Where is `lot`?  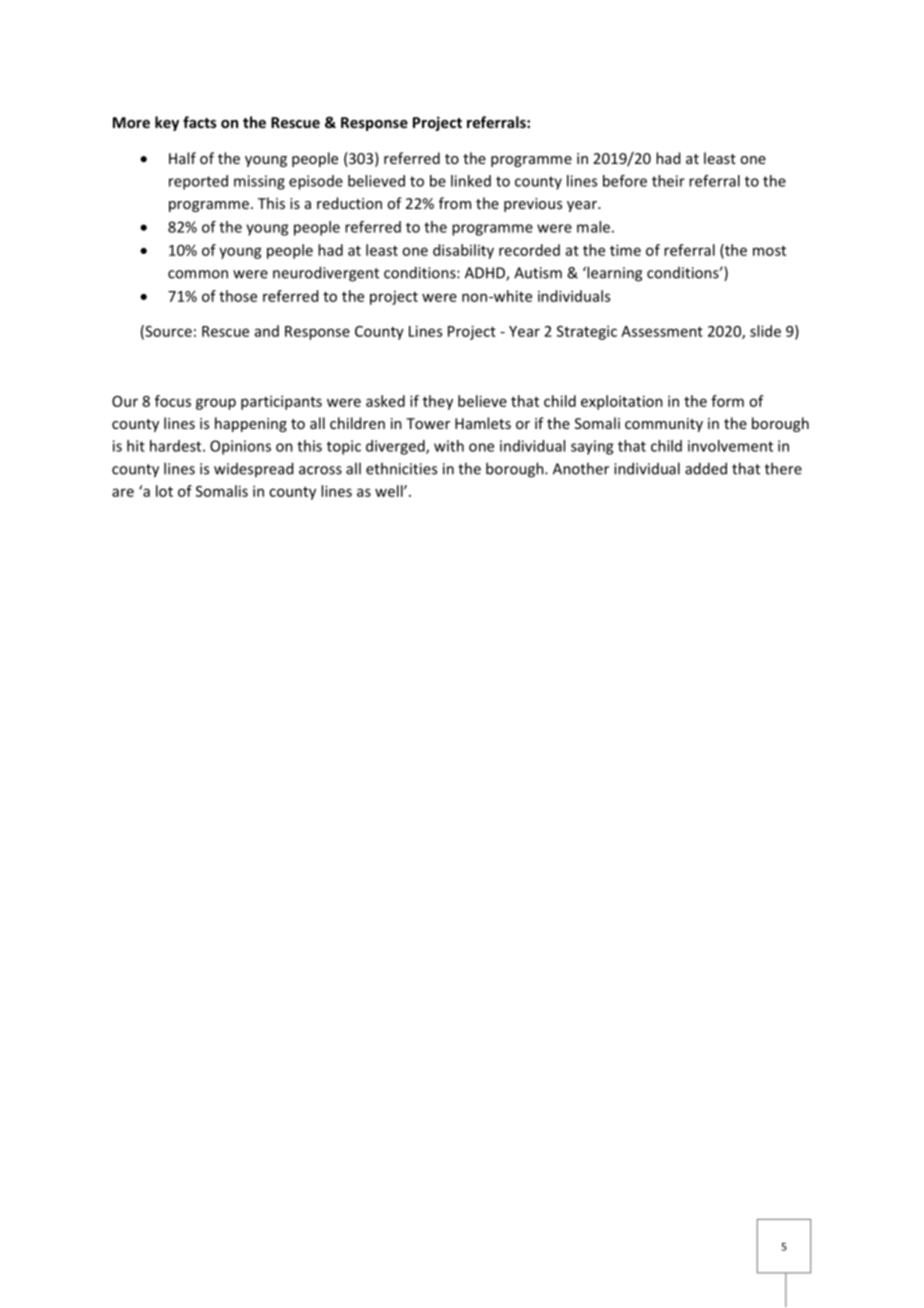
lot is located at coordinates (164, 491).
